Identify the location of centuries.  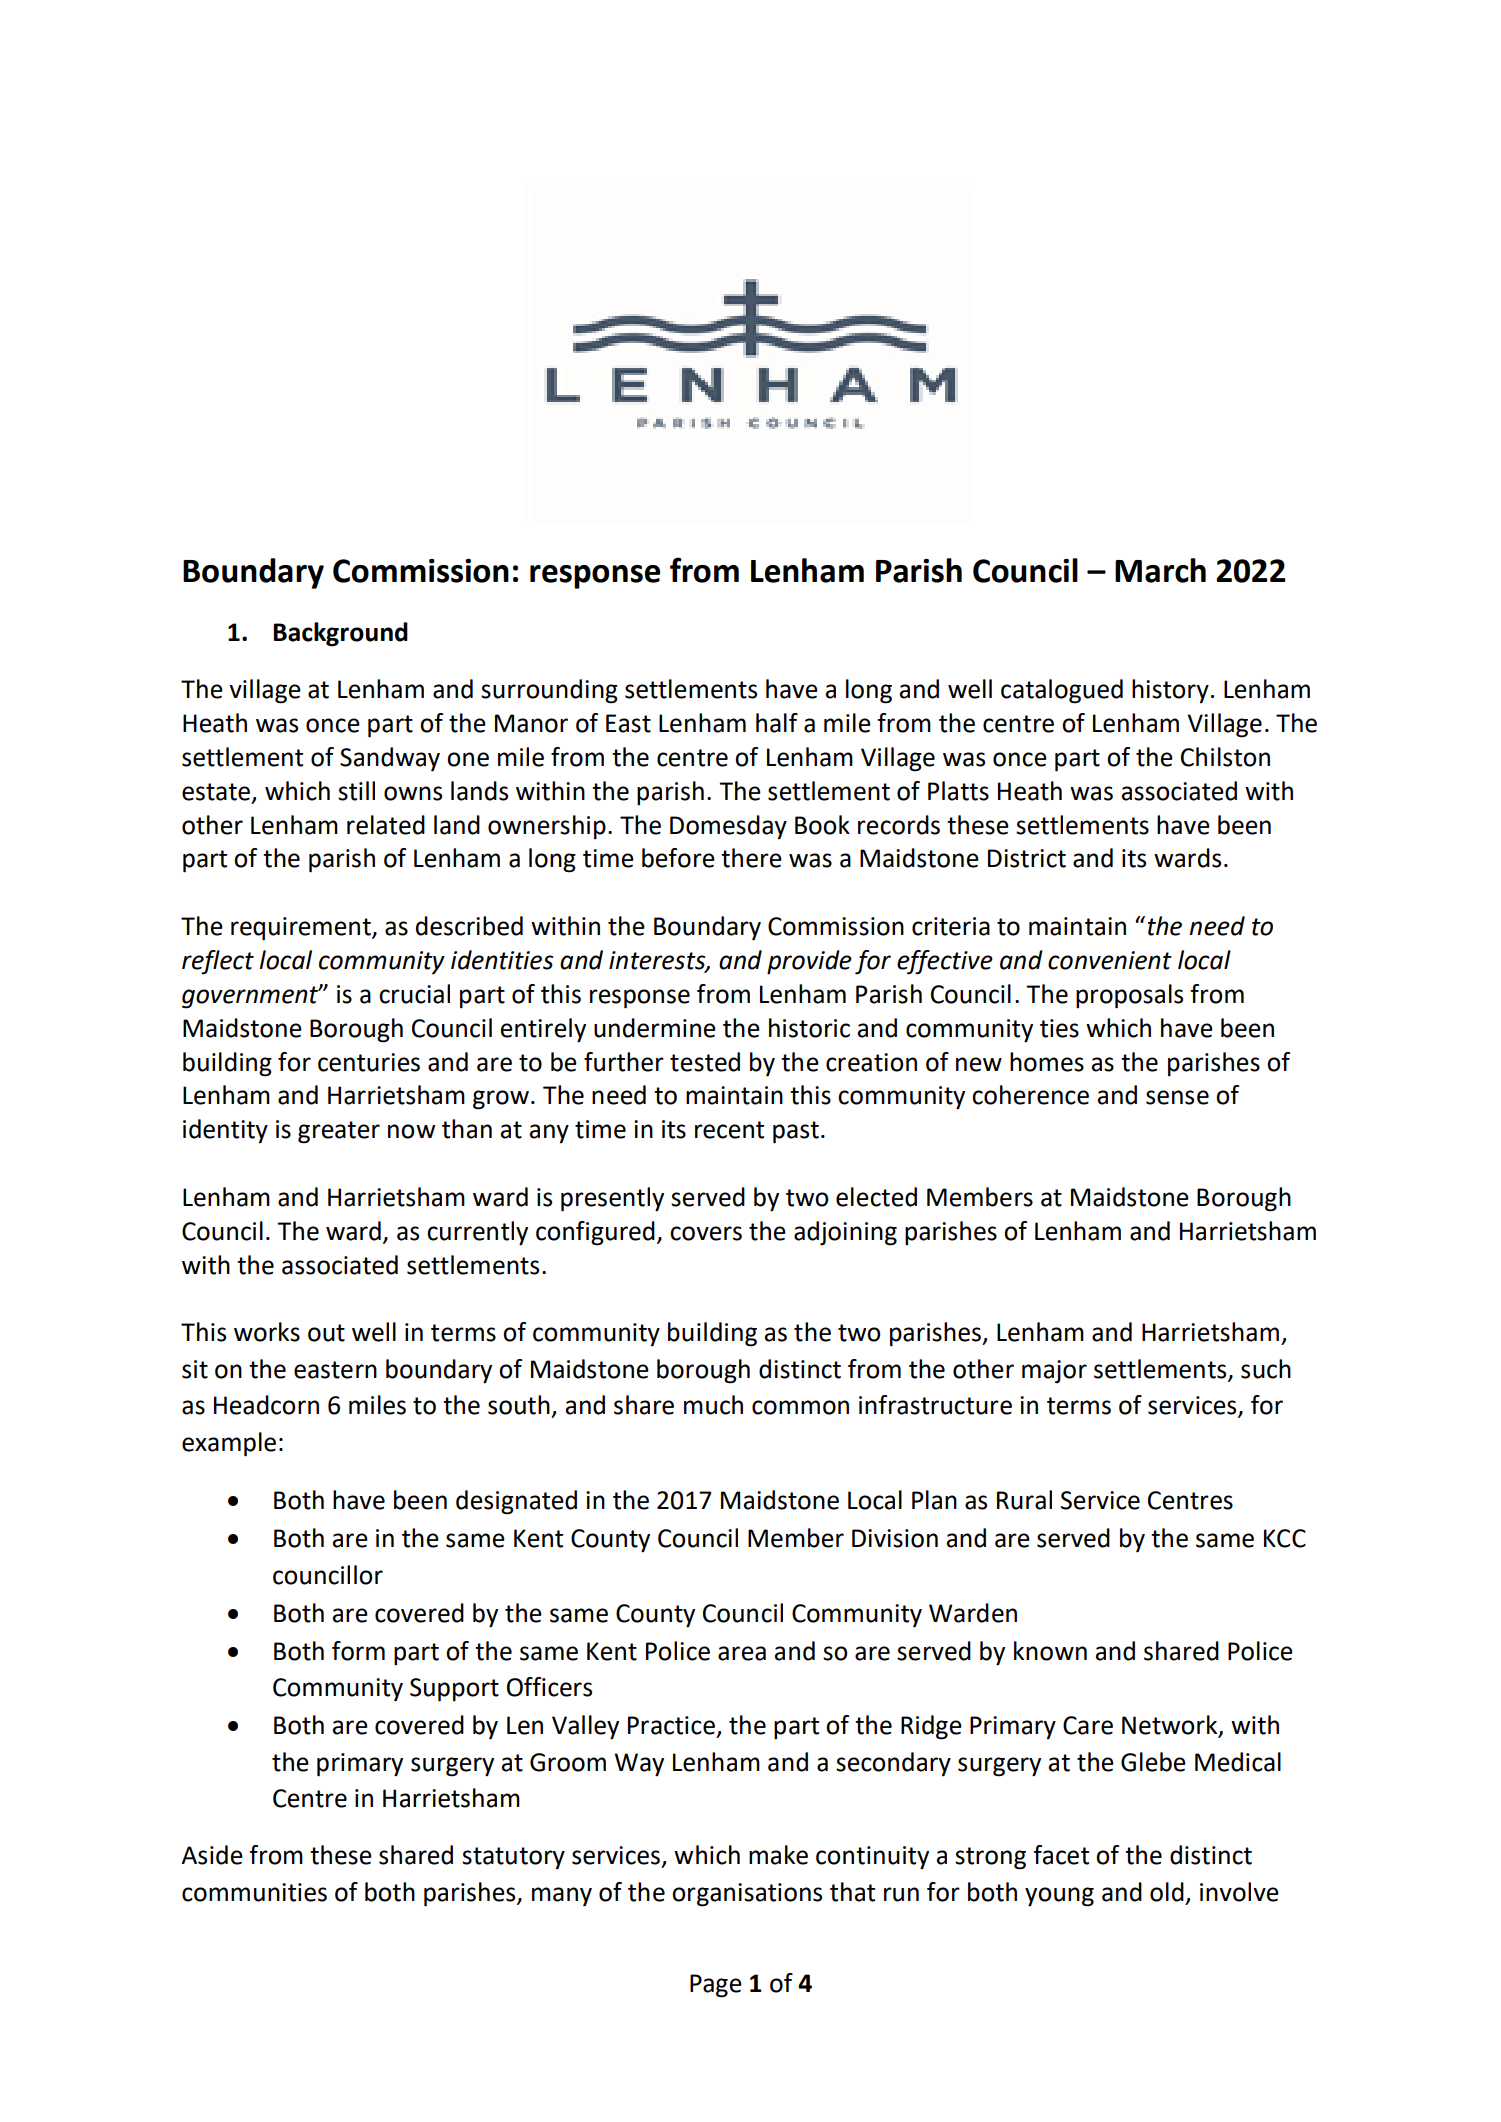
(369, 1062).
